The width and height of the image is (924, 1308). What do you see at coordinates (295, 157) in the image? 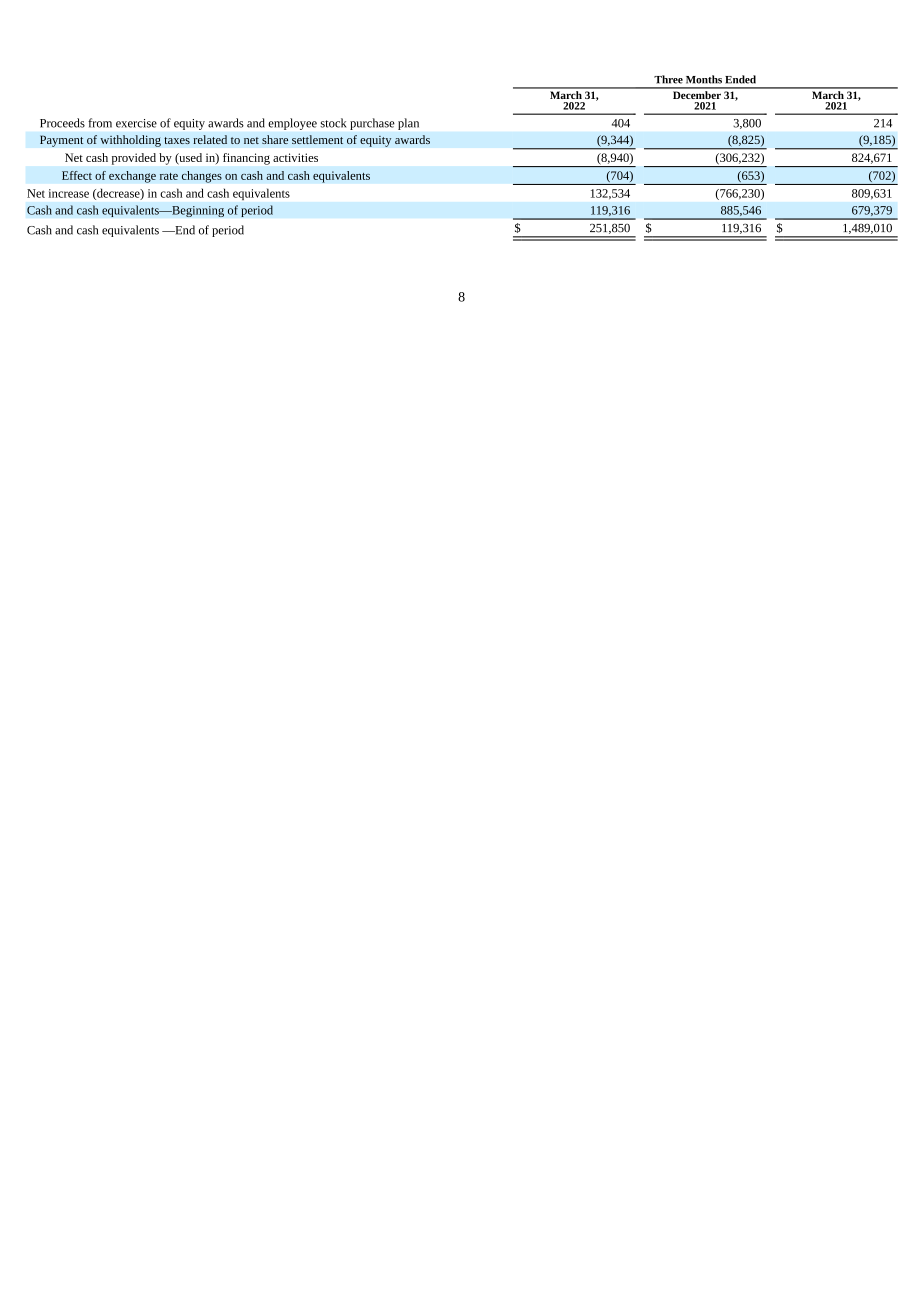
I see `activities` at bounding box center [295, 157].
